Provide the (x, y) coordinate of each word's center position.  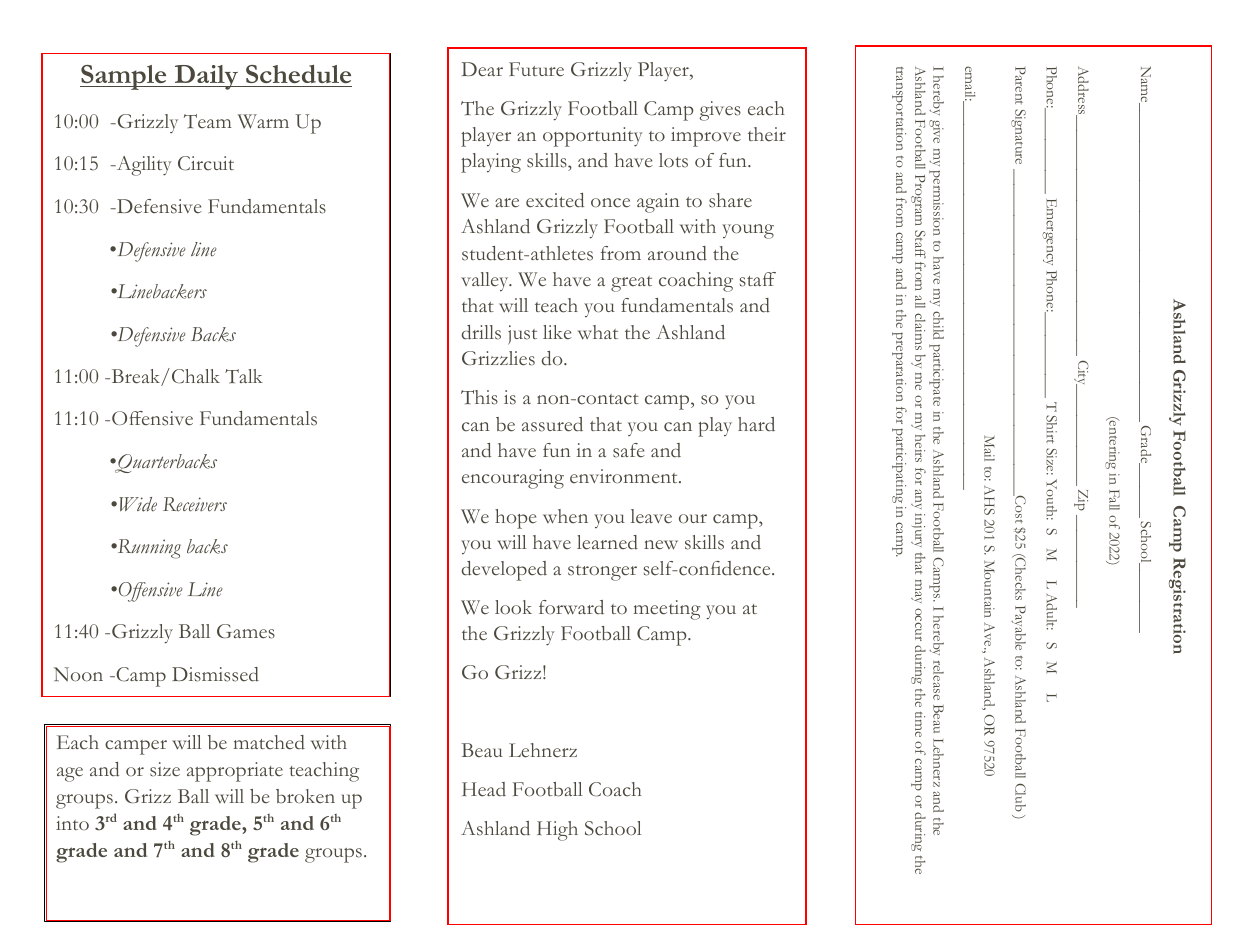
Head (484, 789)
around (677, 253)
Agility (143, 166)
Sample (124, 77)
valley (486, 281)
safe (629, 450)
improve (706, 137)
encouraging (513, 479)
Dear (482, 69)
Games (246, 631)
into (72, 823)
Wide (138, 504)
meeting (667, 610)
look (513, 607)
